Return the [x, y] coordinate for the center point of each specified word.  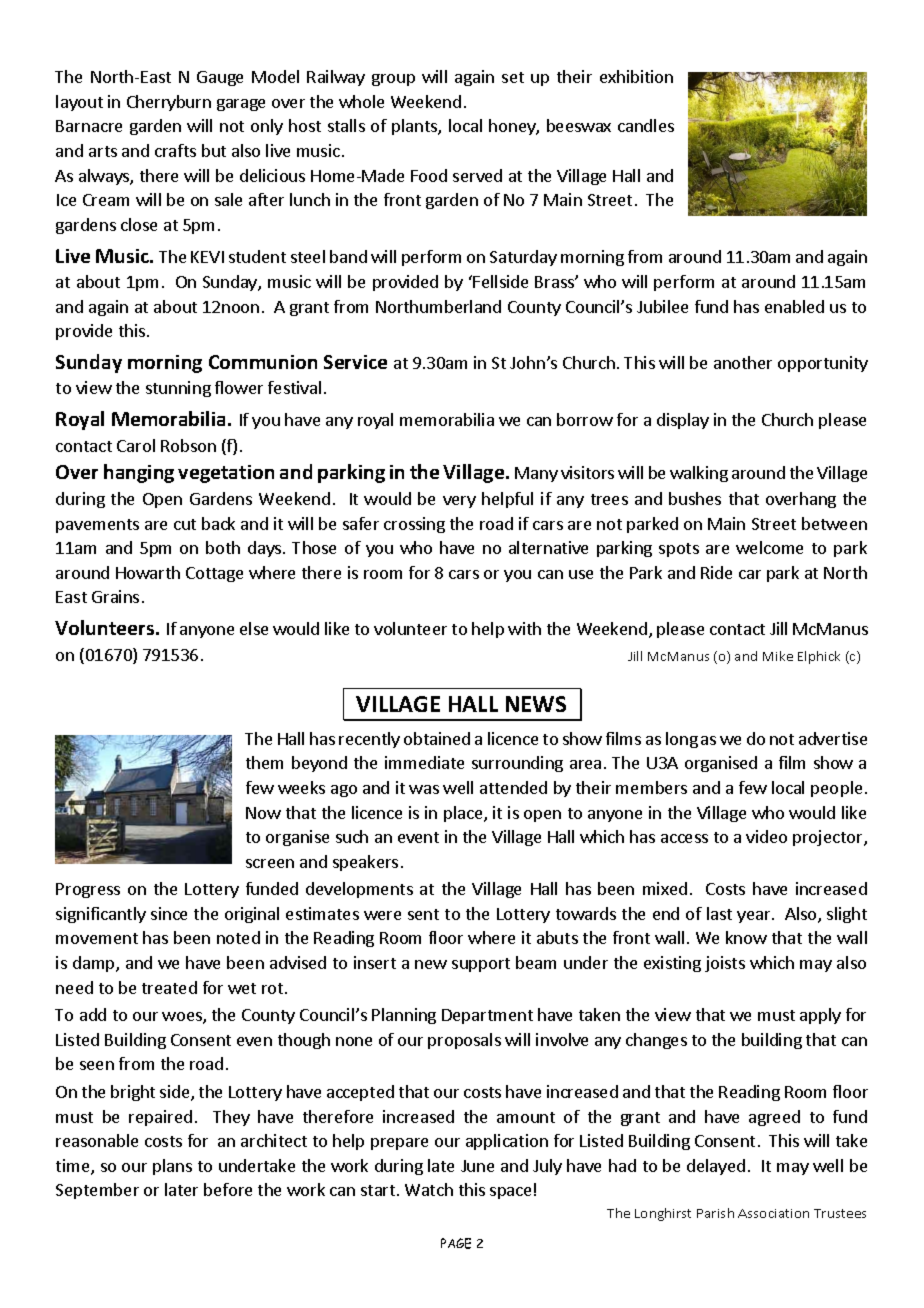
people [836, 789]
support [481, 965]
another [743, 362]
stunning [178, 389]
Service [355, 362]
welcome [769, 547]
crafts [175, 150]
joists [725, 964]
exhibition [636, 76]
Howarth [148, 572]
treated [169, 987]
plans [172, 1167]
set [513, 77]
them [264, 762]
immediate [424, 762]
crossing [414, 525]
